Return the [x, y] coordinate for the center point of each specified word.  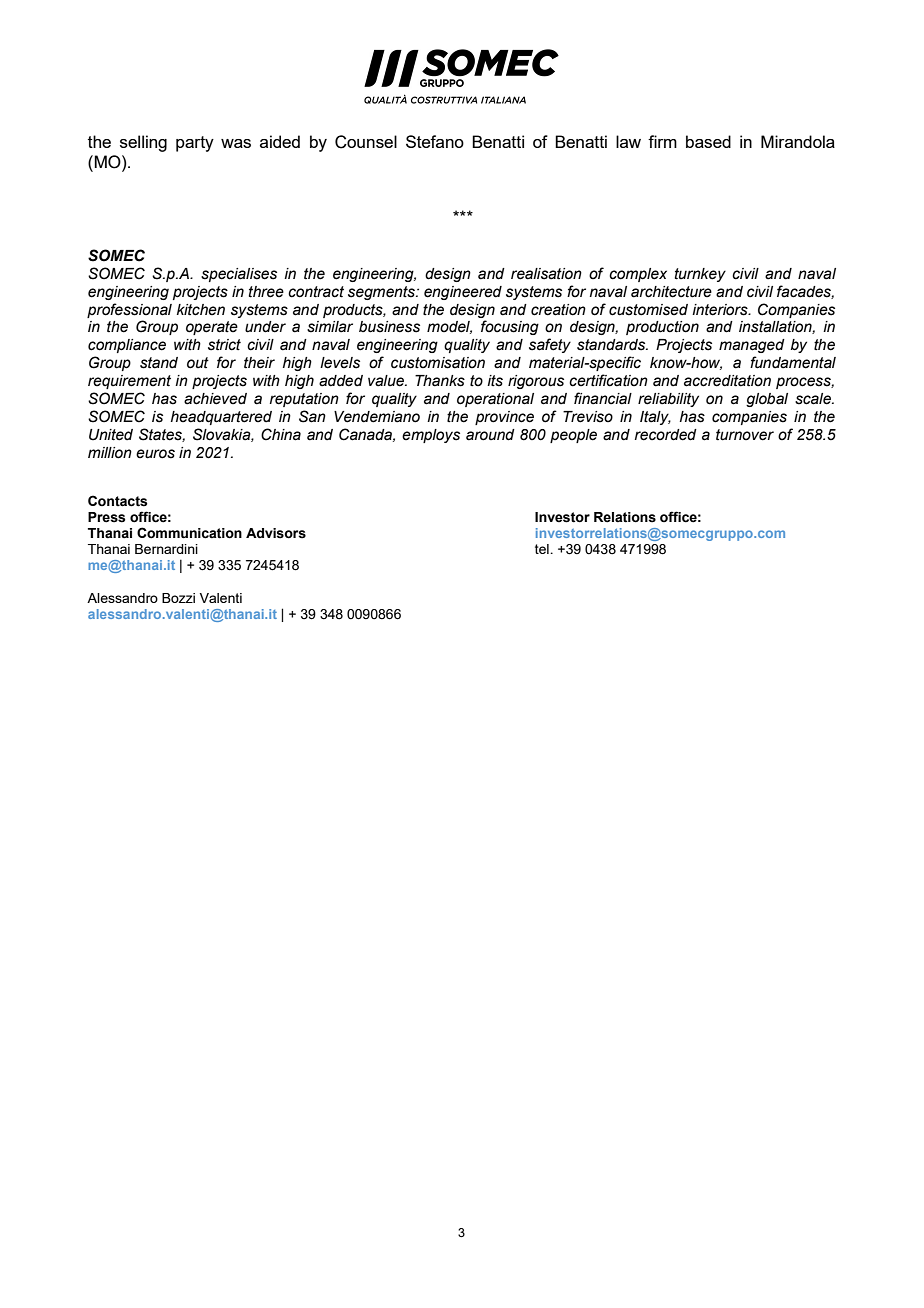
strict [224, 345]
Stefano [435, 141]
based [708, 141]
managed [752, 346]
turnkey [700, 275]
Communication [189, 533]
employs [431, 436]
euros [155, 454]
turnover [745, 435]
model [449, 327]
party [195, 144]
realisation [546, 274]
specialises [239, 275]
